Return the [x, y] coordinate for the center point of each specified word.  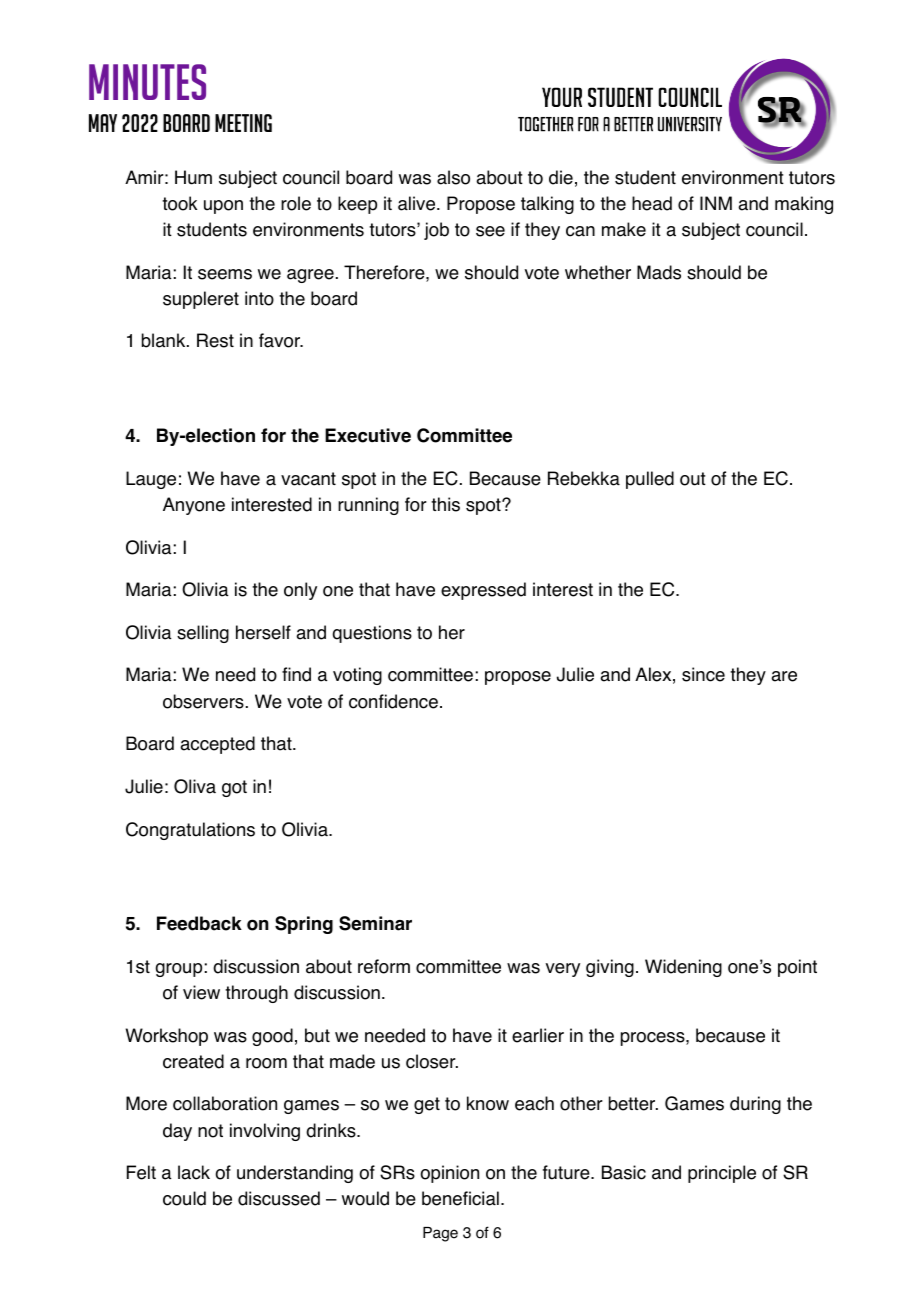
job [436, 231]
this [445, 504]
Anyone [194, 506]
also [453, 177]
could [184, 1198]
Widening [683, 968]
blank [165, 340]
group [179, 970]
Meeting [243, 123]
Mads [659, 272]
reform [384, 966]
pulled [650, 480]
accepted [217, 745]
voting [357, 676]
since [703, 674]
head [652, 203]
